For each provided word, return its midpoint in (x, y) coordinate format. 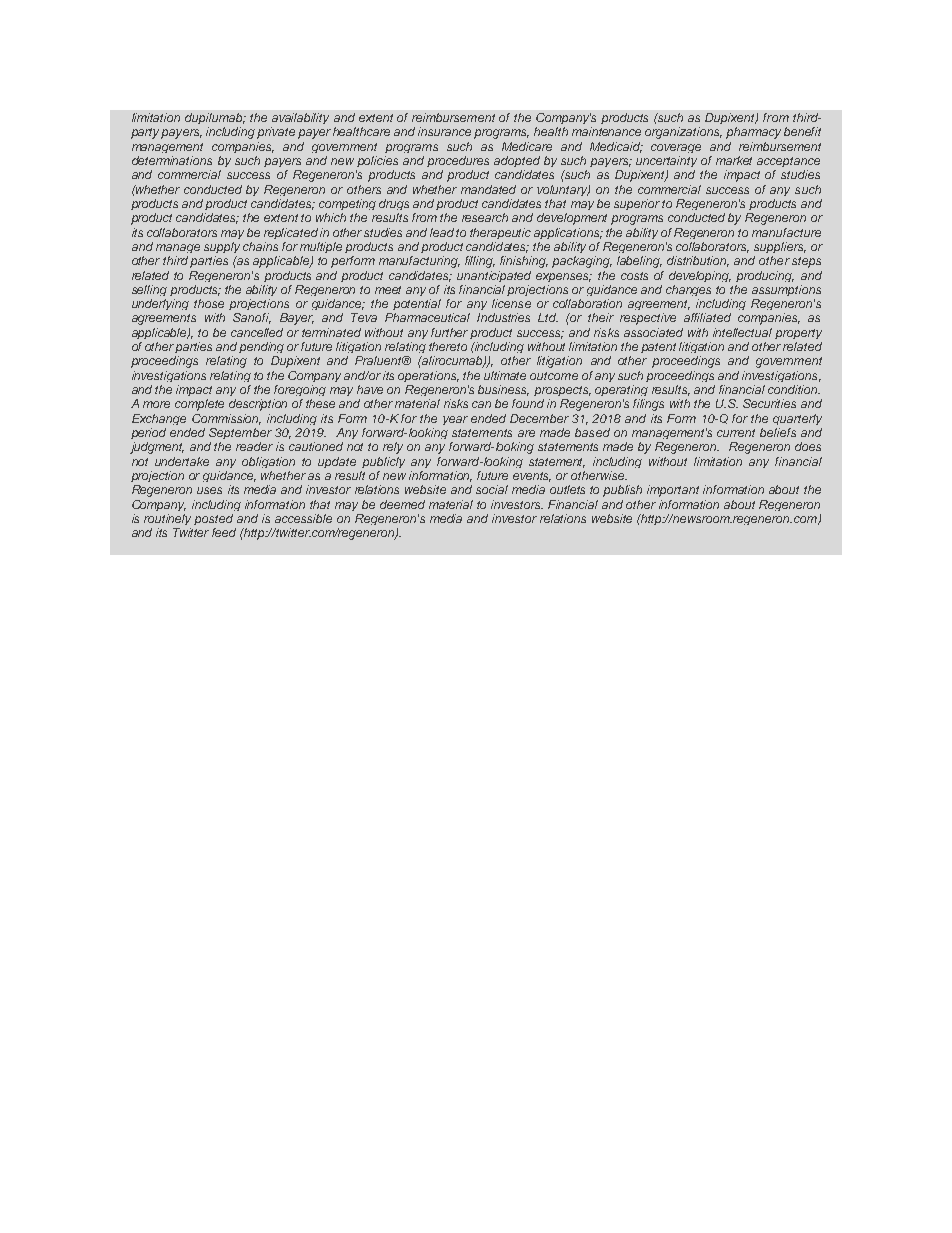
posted (213, 519)
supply (222, 247)
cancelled (257, 332)
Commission (226, 419)
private (276, 133)
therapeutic (500, 233)
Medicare (527, 146)
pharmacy (753, 133)
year (455, 420)
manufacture (786, 232)
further (451, 333)
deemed (402, 504)
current (736, 433)
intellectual (742, 332)
